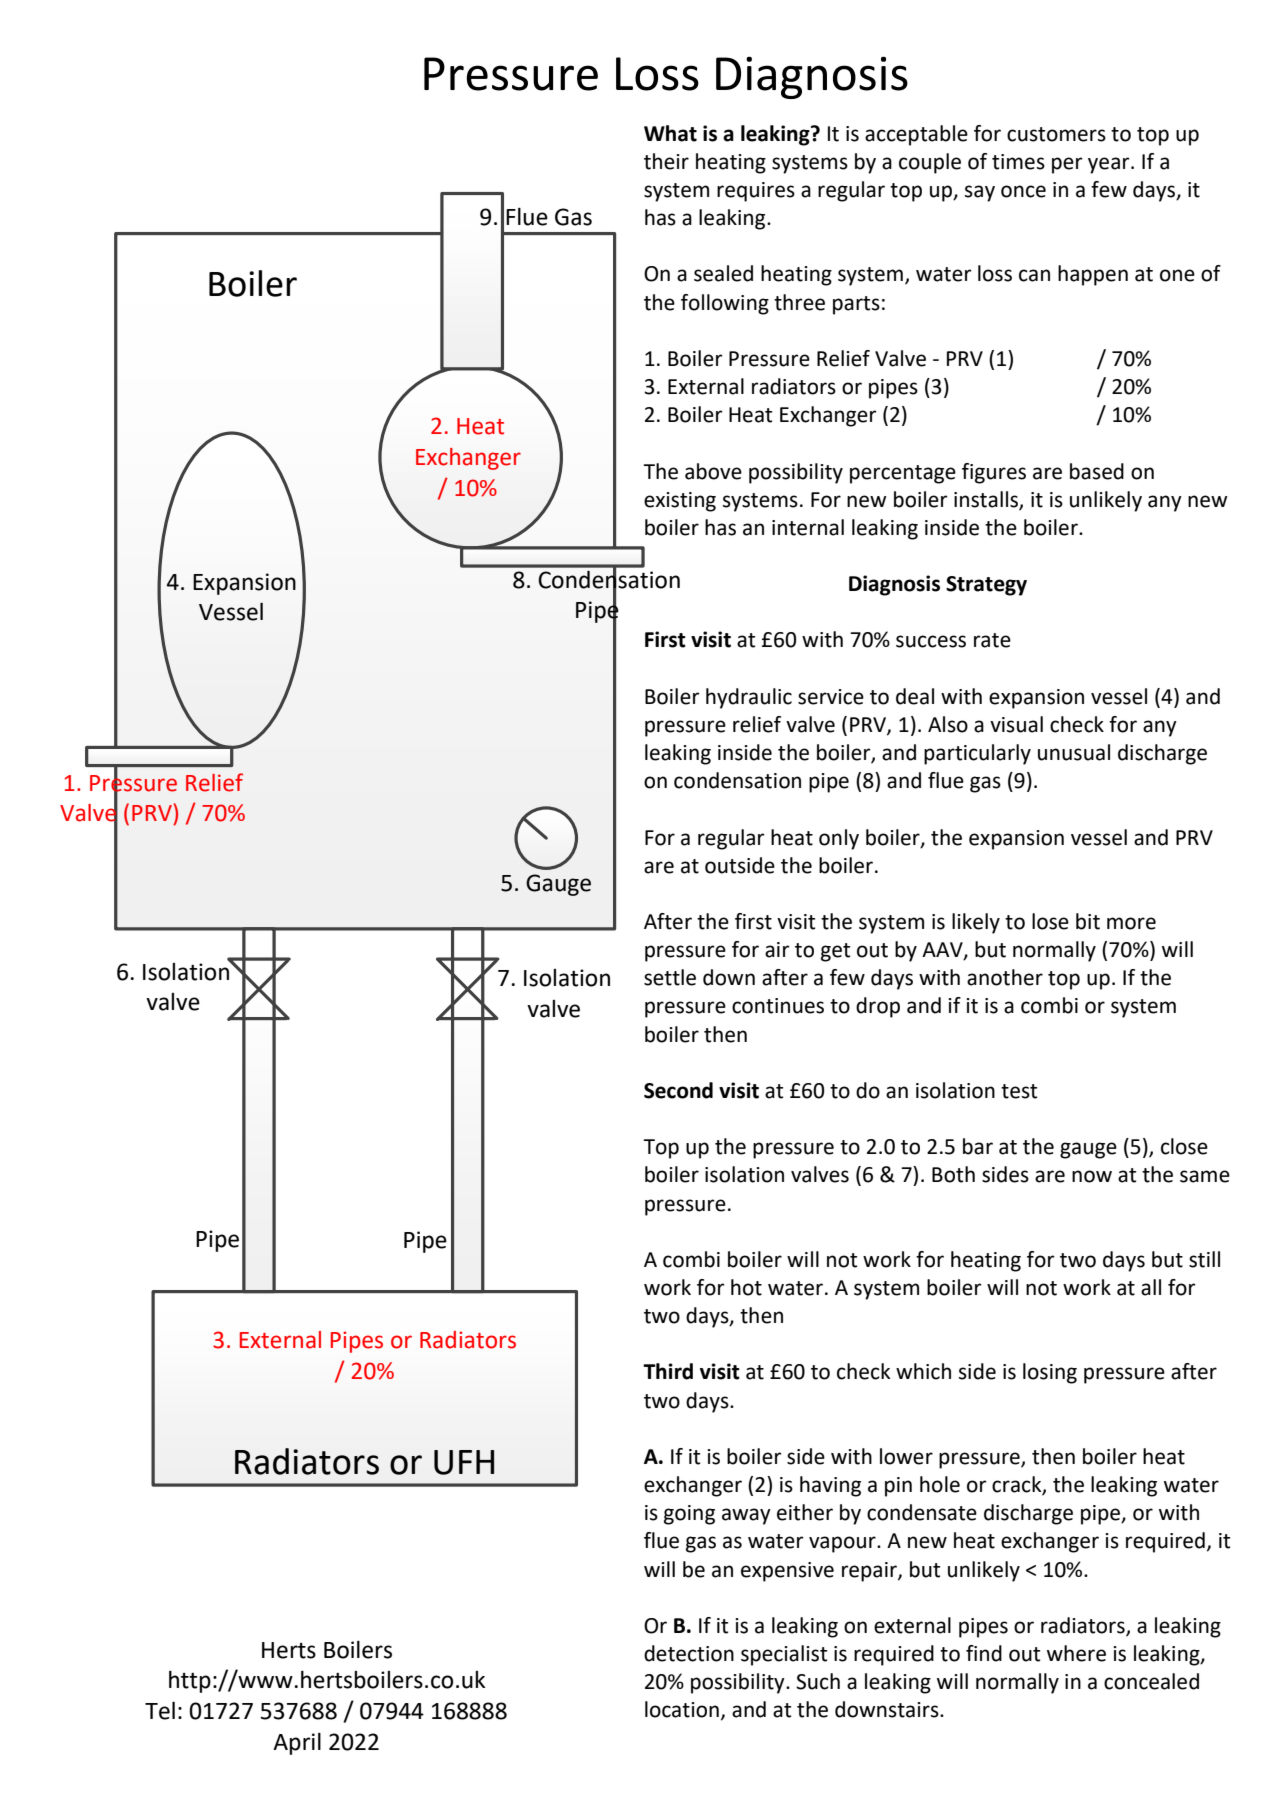  What do you see at coordinates (670, 977) in the document?
I see `settle` at bounding box center [670, 977].
